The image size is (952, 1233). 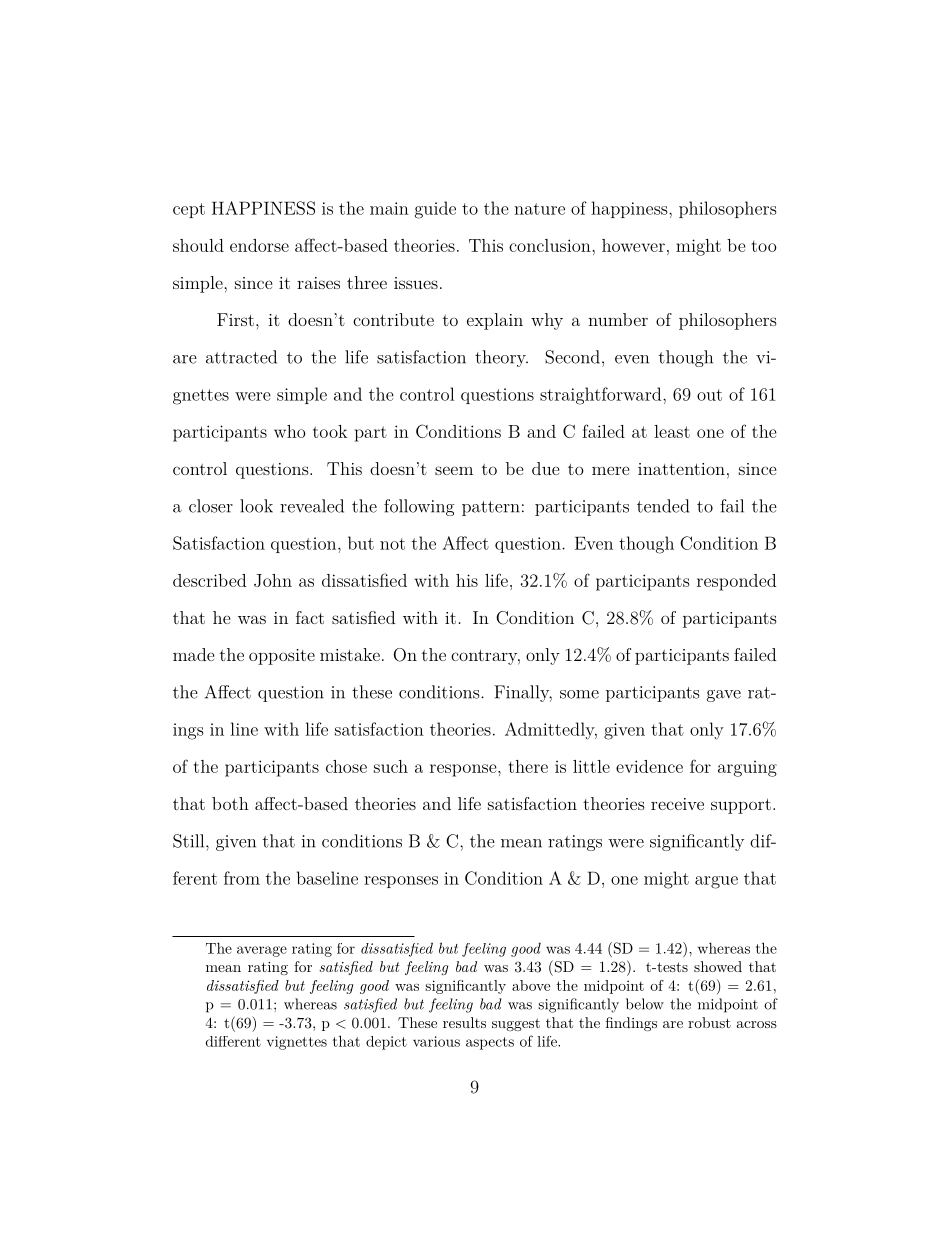 I want to click on results, so click(x=464, y=1022).
